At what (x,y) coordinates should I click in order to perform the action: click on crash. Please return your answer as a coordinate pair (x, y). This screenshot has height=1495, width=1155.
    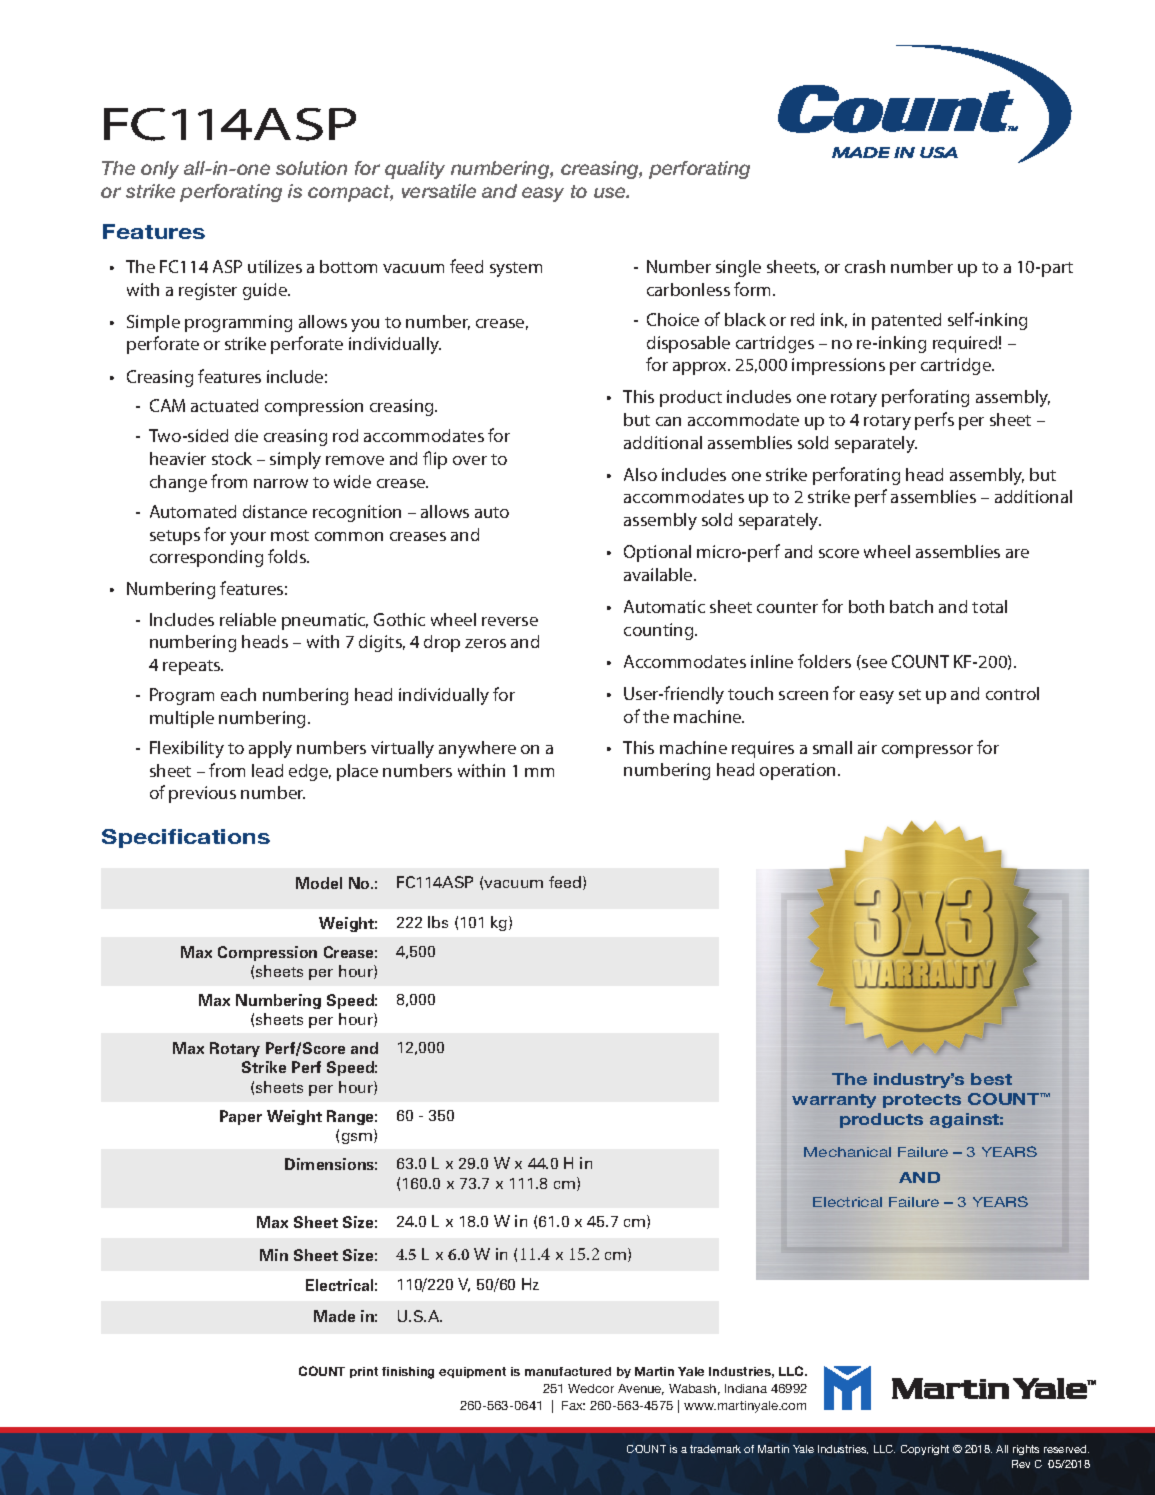
    Looking at the image, I should click on (865, 266).
